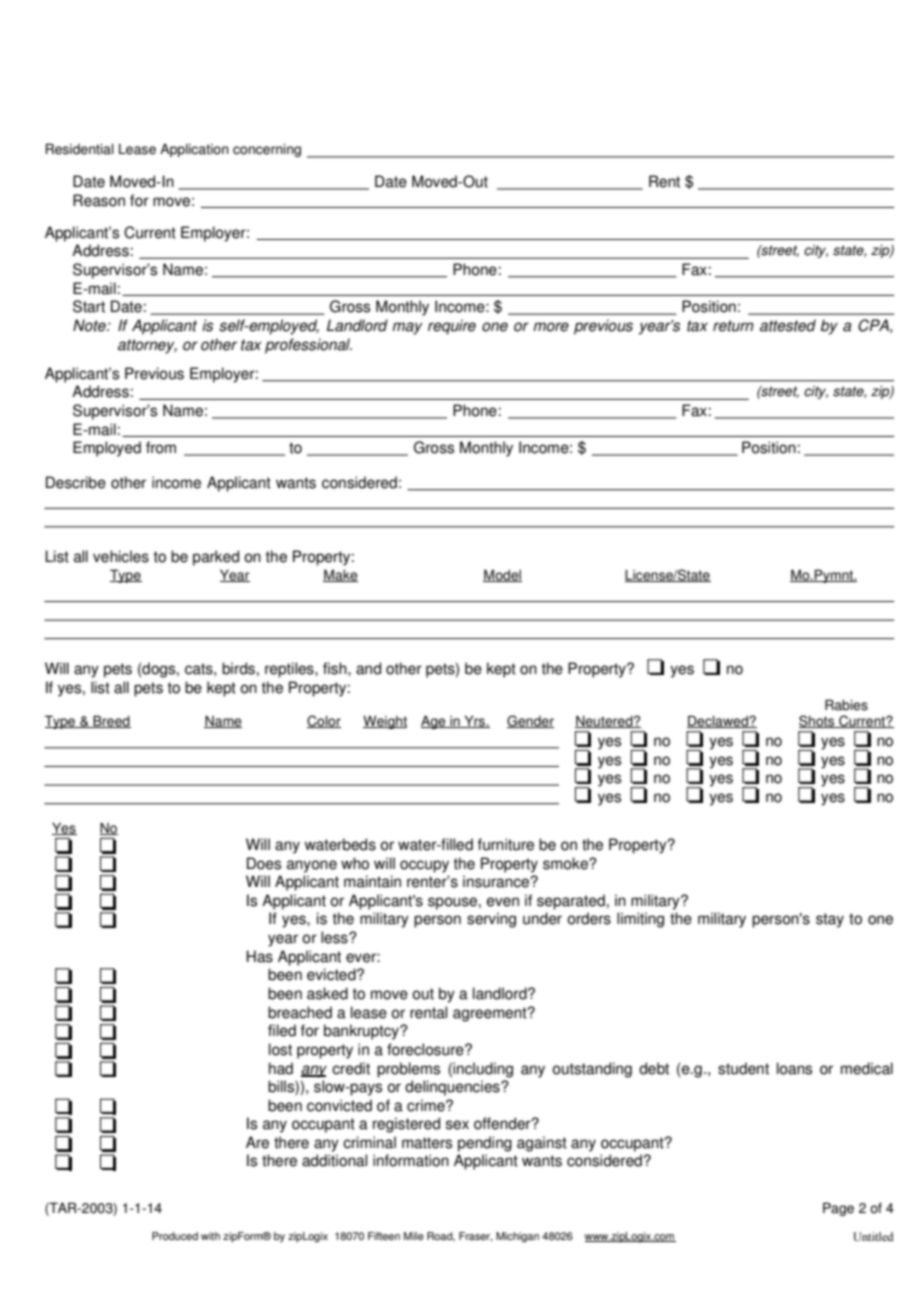 Image resolution: width=924 pixels, height=1307 pixels. I want to click on from, so click(161, 447).
